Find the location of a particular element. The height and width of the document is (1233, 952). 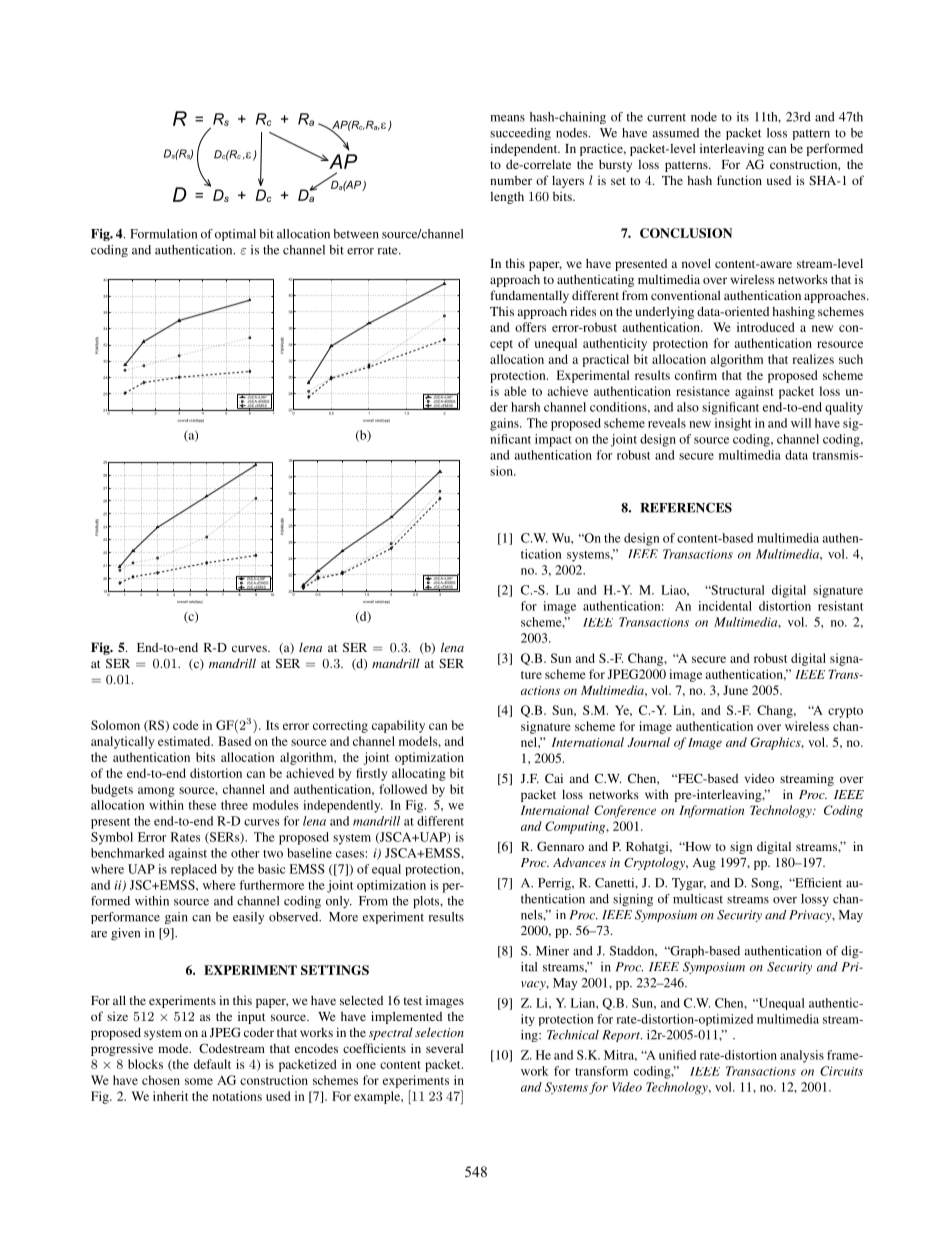

succeeding is located at coordinates (520, 134).
